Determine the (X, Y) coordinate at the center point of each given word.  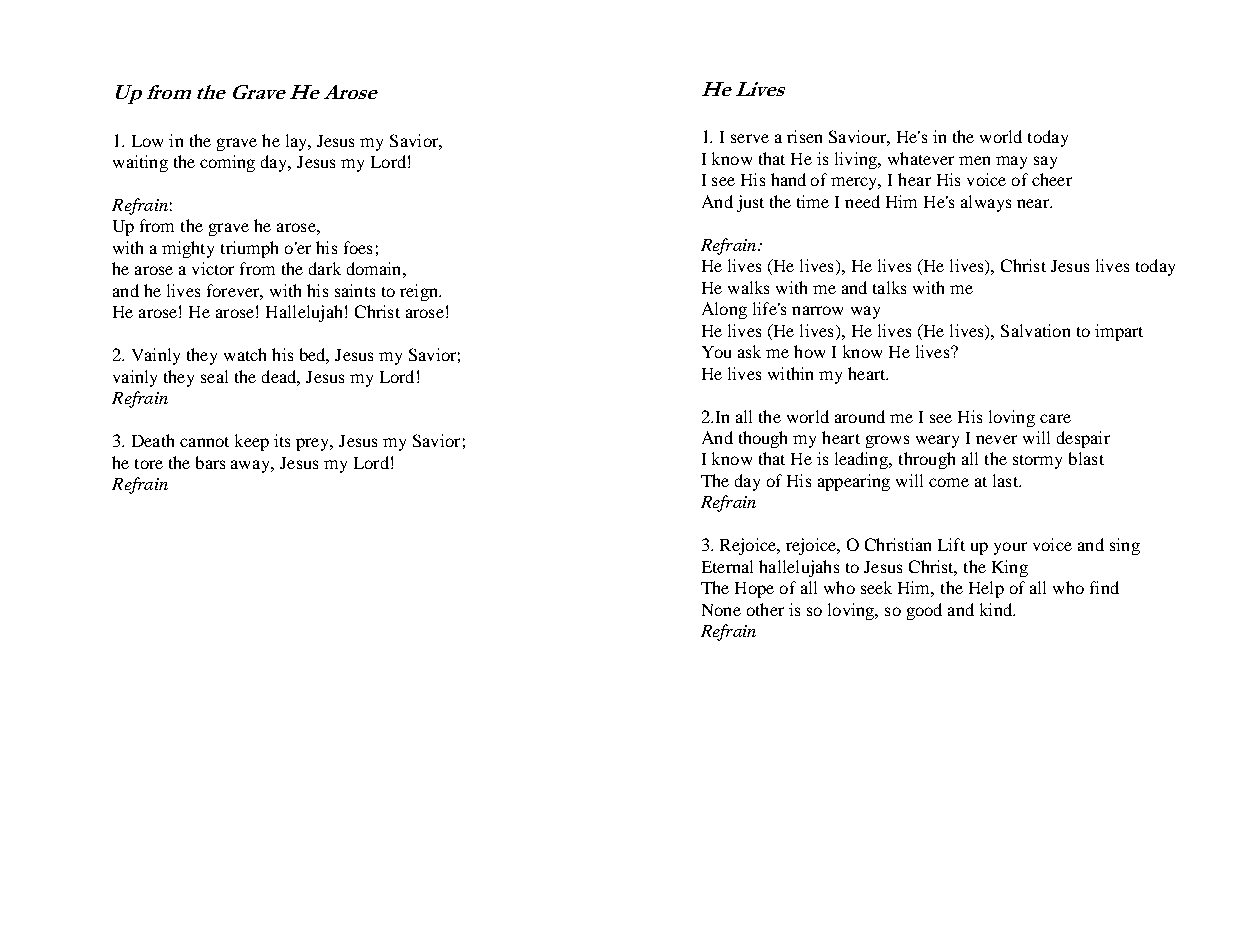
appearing (854, 482)
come (949, 482)
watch (245, 354)
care (1055, 418)
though (763, 439)
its (282, 440)
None (721, 610)
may (1011, 162)
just (750, 203)
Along (724, 310)
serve (750, 138)
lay (298, 142)
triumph (249, 249)
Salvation (1035, 330)
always (986, 203)
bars (210, 462)
